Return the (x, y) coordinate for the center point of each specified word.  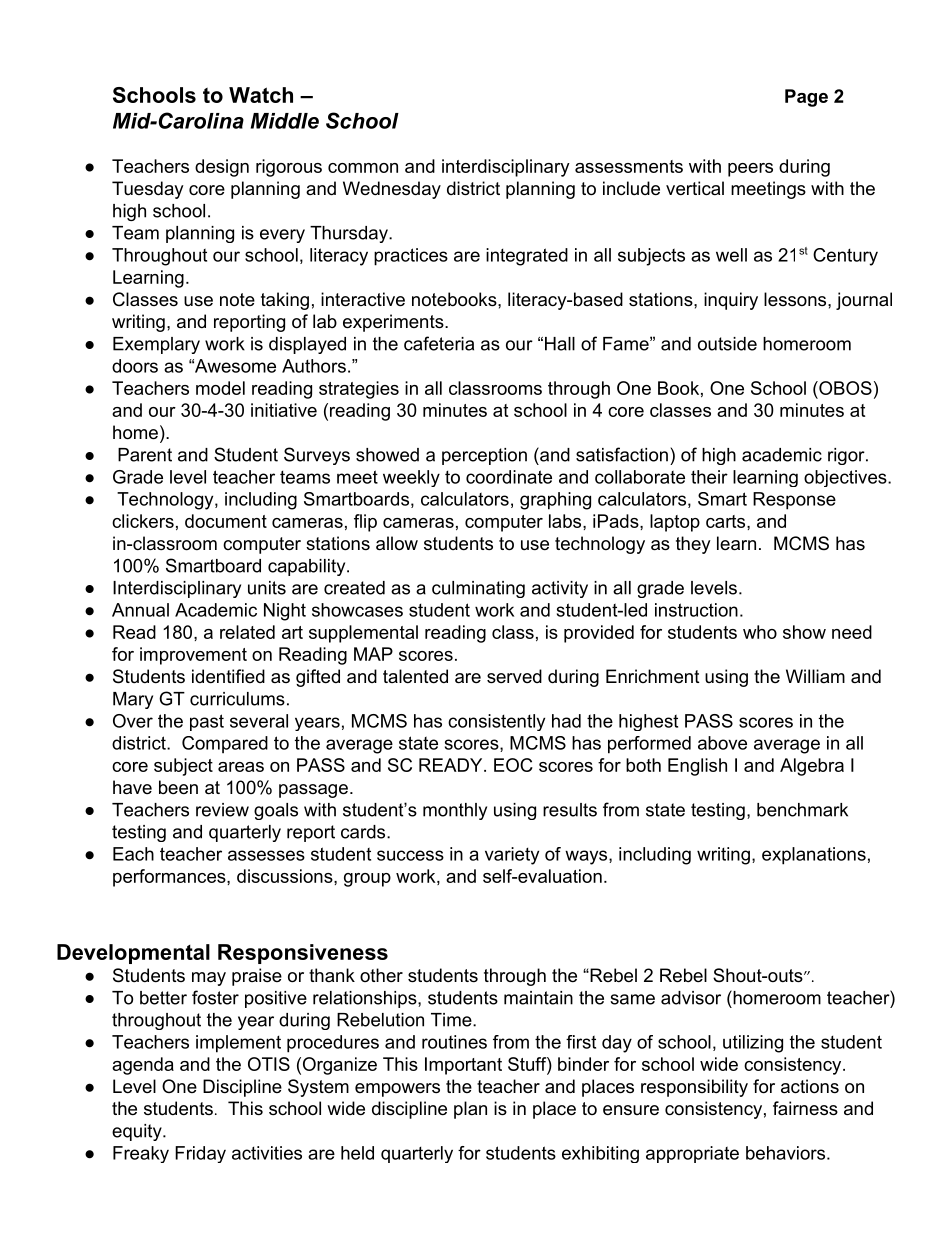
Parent (145, 455)
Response (794, 501)
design (222, 168)
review (222, 810)
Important (463, 1066)
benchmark (802, 810)
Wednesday (392, 190)
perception (484, 456)
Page (806, 98)
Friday (200, 1154)
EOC (513, 765)
